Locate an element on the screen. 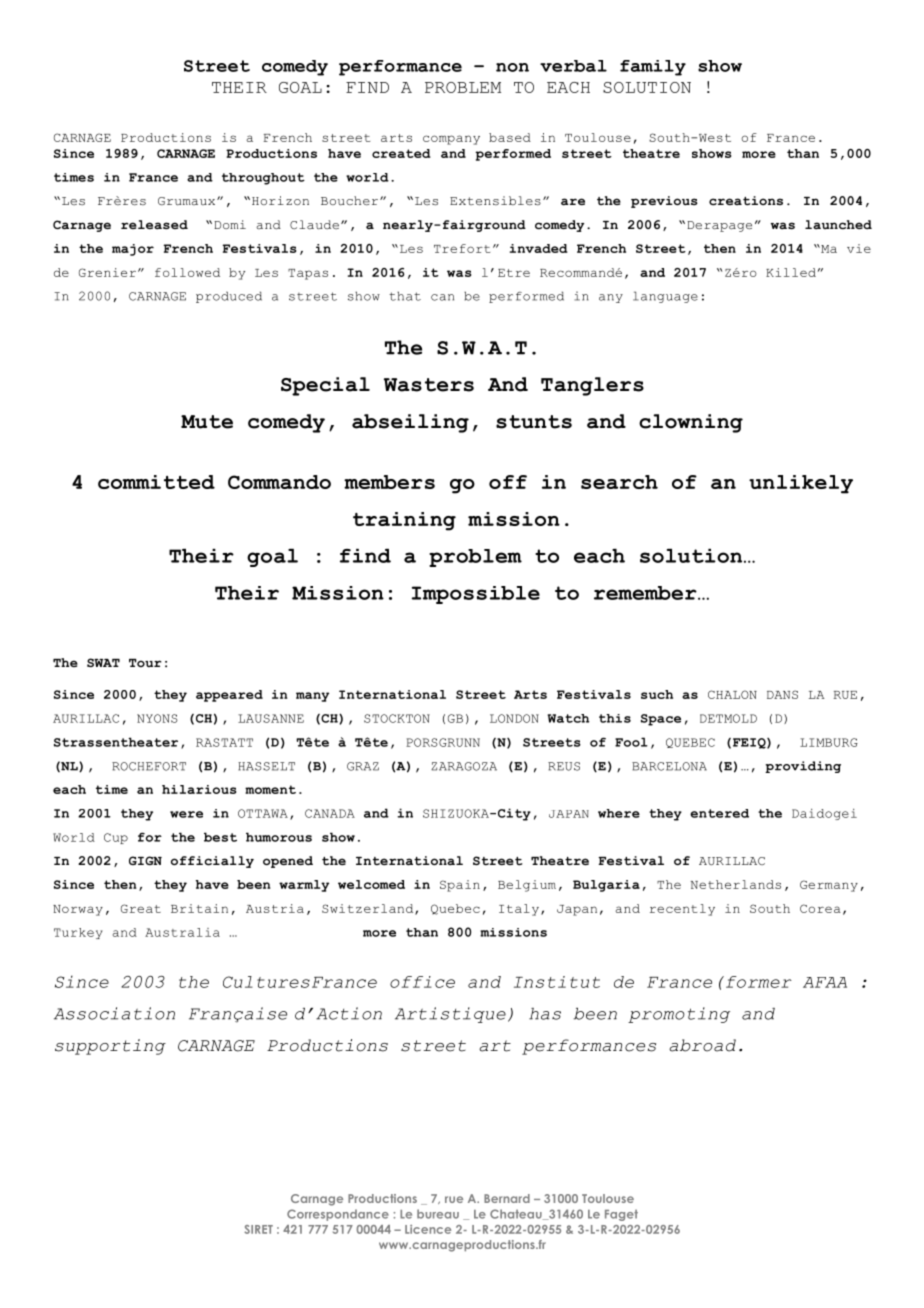 This screenshot has height=1308, width=924. company is located at coordinates (451, 140).
